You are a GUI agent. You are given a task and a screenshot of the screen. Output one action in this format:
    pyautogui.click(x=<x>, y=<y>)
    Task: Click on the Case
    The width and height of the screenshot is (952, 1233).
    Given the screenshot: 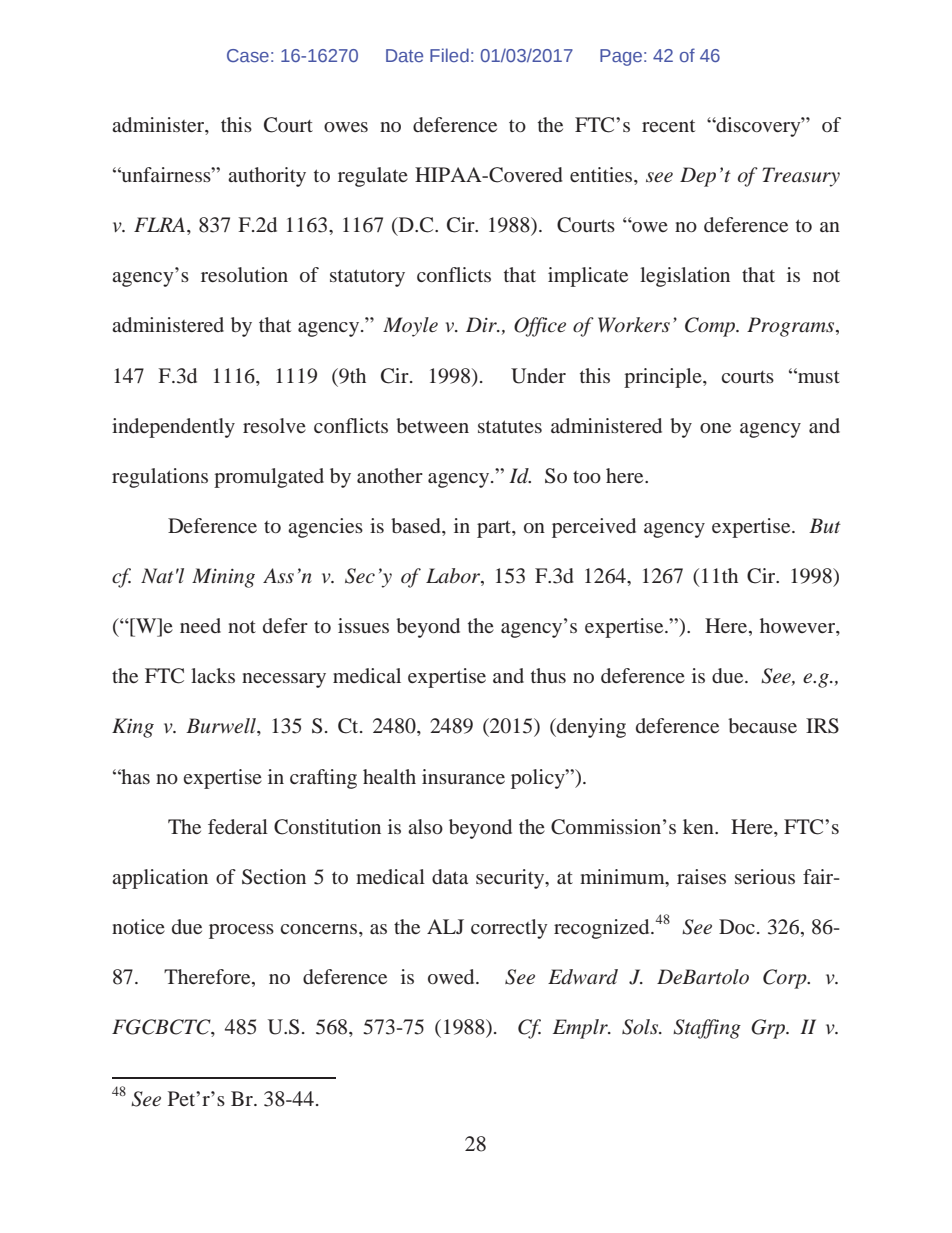 What is the action you would take?
    pyautogui.click(x=248, y=55)
